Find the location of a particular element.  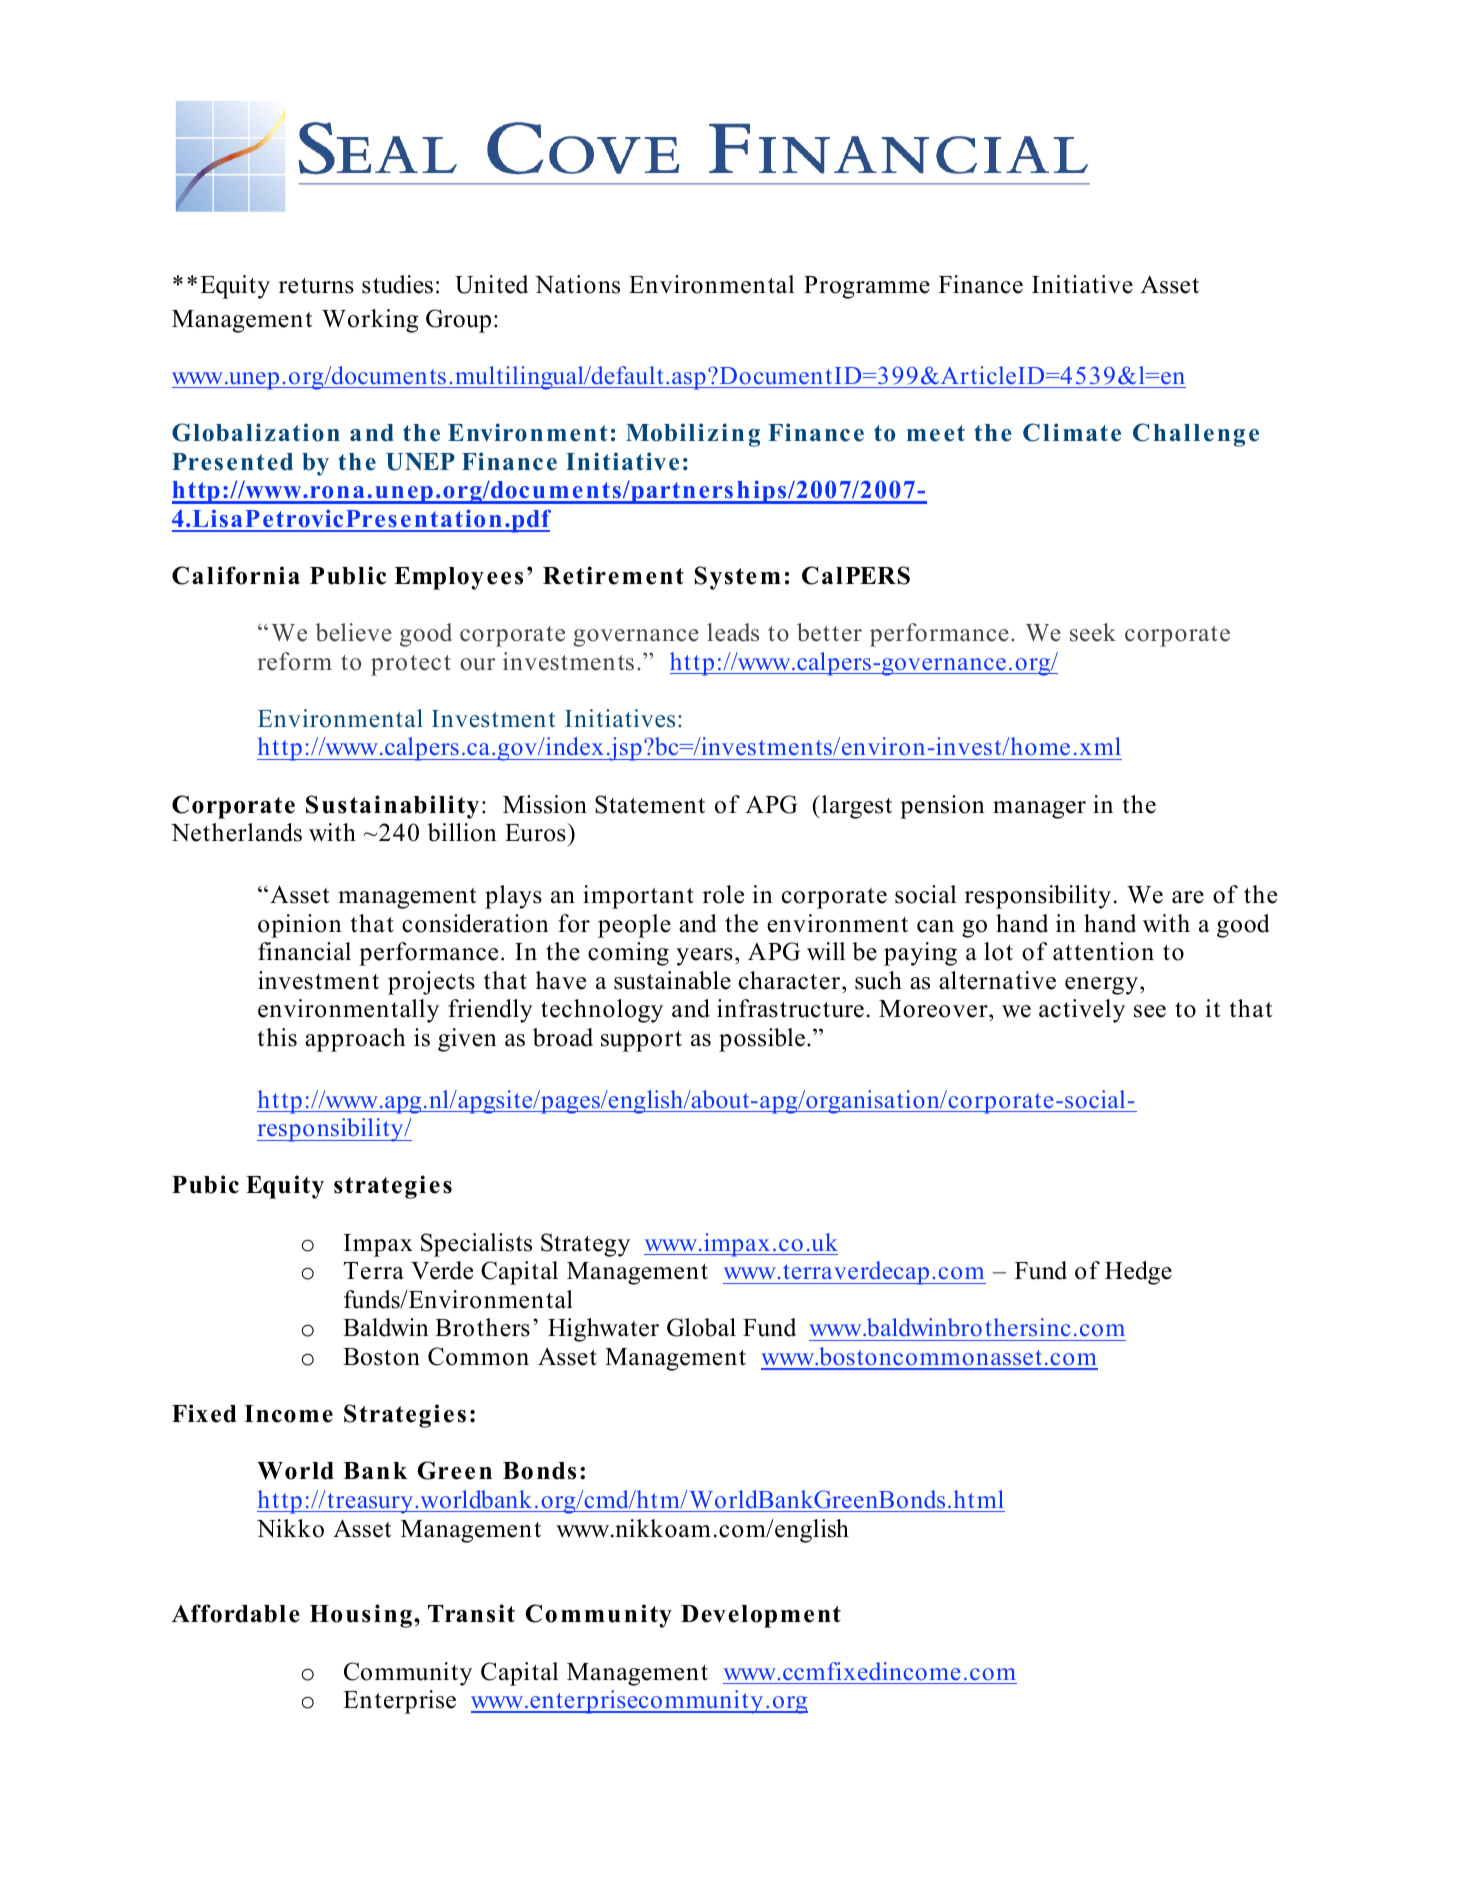

Hedge is located at coordinates (1138, 1273).
